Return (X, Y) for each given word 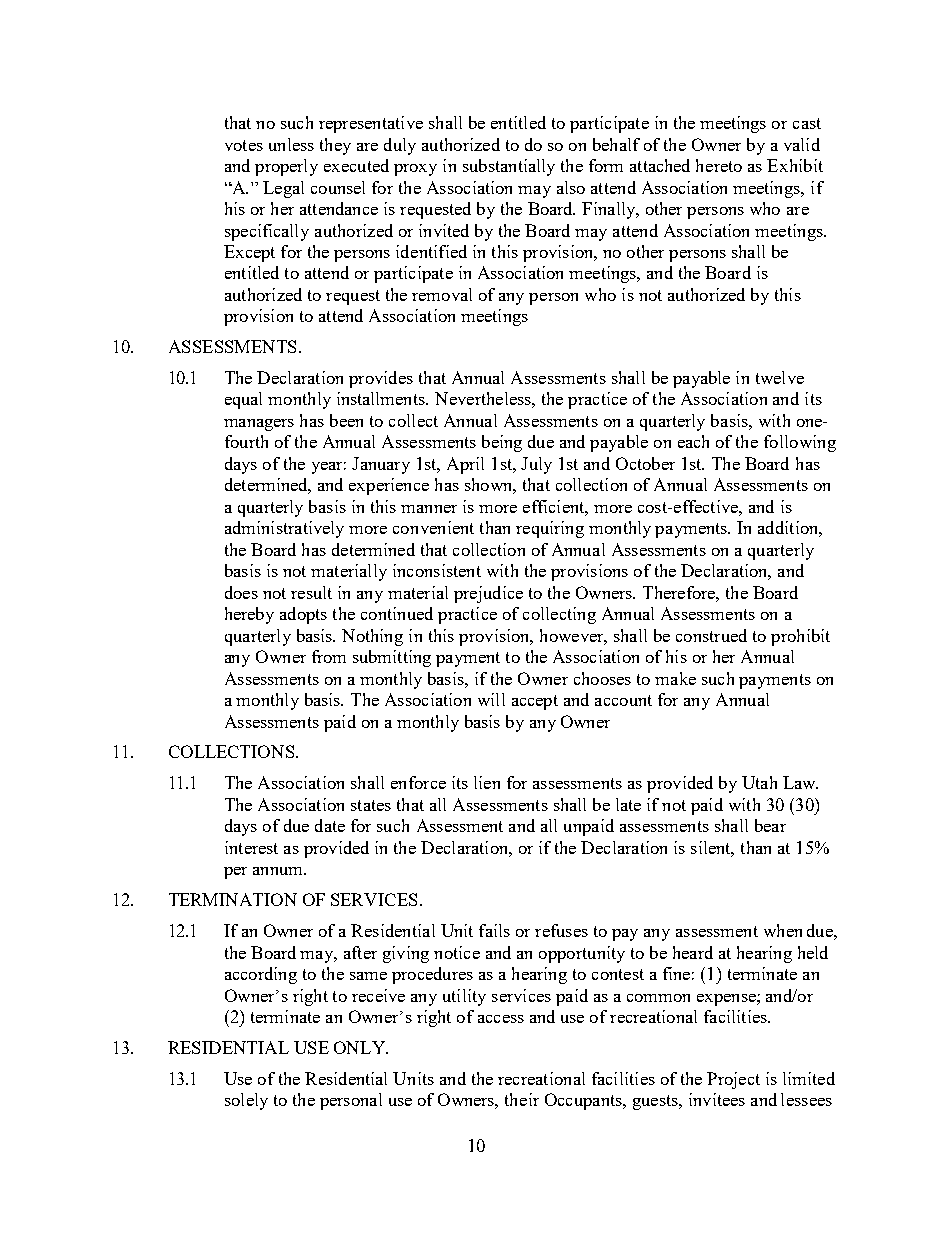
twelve (780, 377)
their (522, 1099)
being (502, 443)
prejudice (488, 594)
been (346, 420)
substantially (509, 167)
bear (770, 825)
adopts (303, 615)
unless (291, 144)
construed (711, 635)
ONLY (360, 1047)
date (330, 825)
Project (733, 1080)
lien (487, 782)
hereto (719, 165)
